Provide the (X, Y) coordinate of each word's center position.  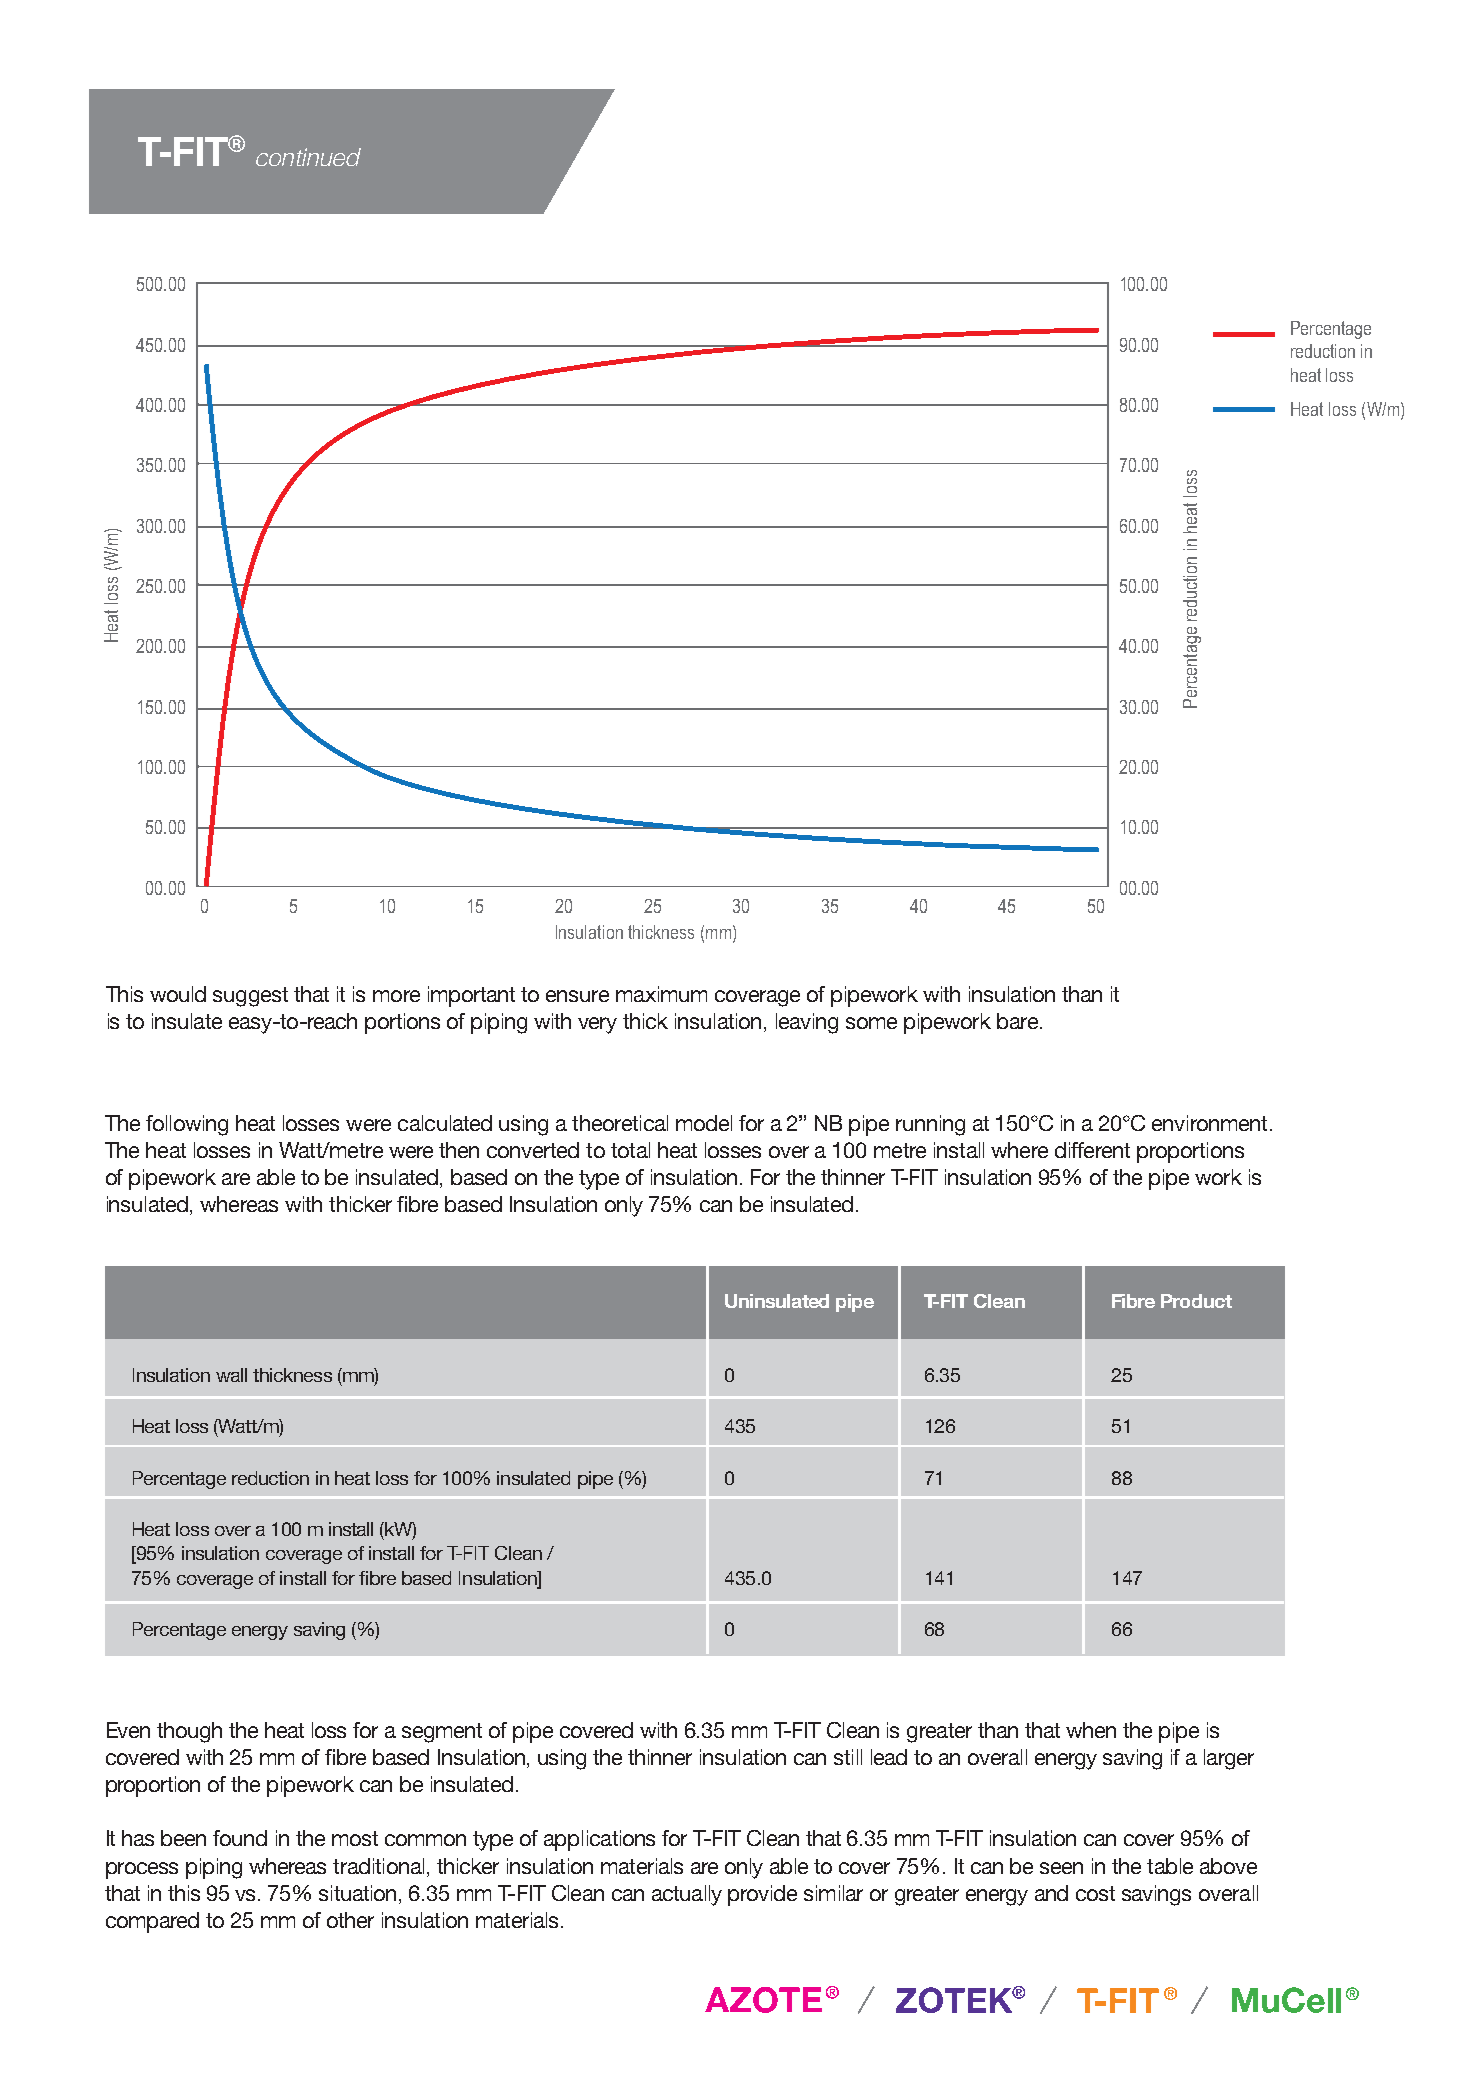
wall (231, 1375)
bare (1017, 1021)
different (1092, 1150)
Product (1196, 1301)
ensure (577, 996)
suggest (250, 997)
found (240, 1838)
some (871, 1023)
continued (308, 157)
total (630, 1150)
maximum (661, 994)
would (178, 994)
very (597, 1025)
